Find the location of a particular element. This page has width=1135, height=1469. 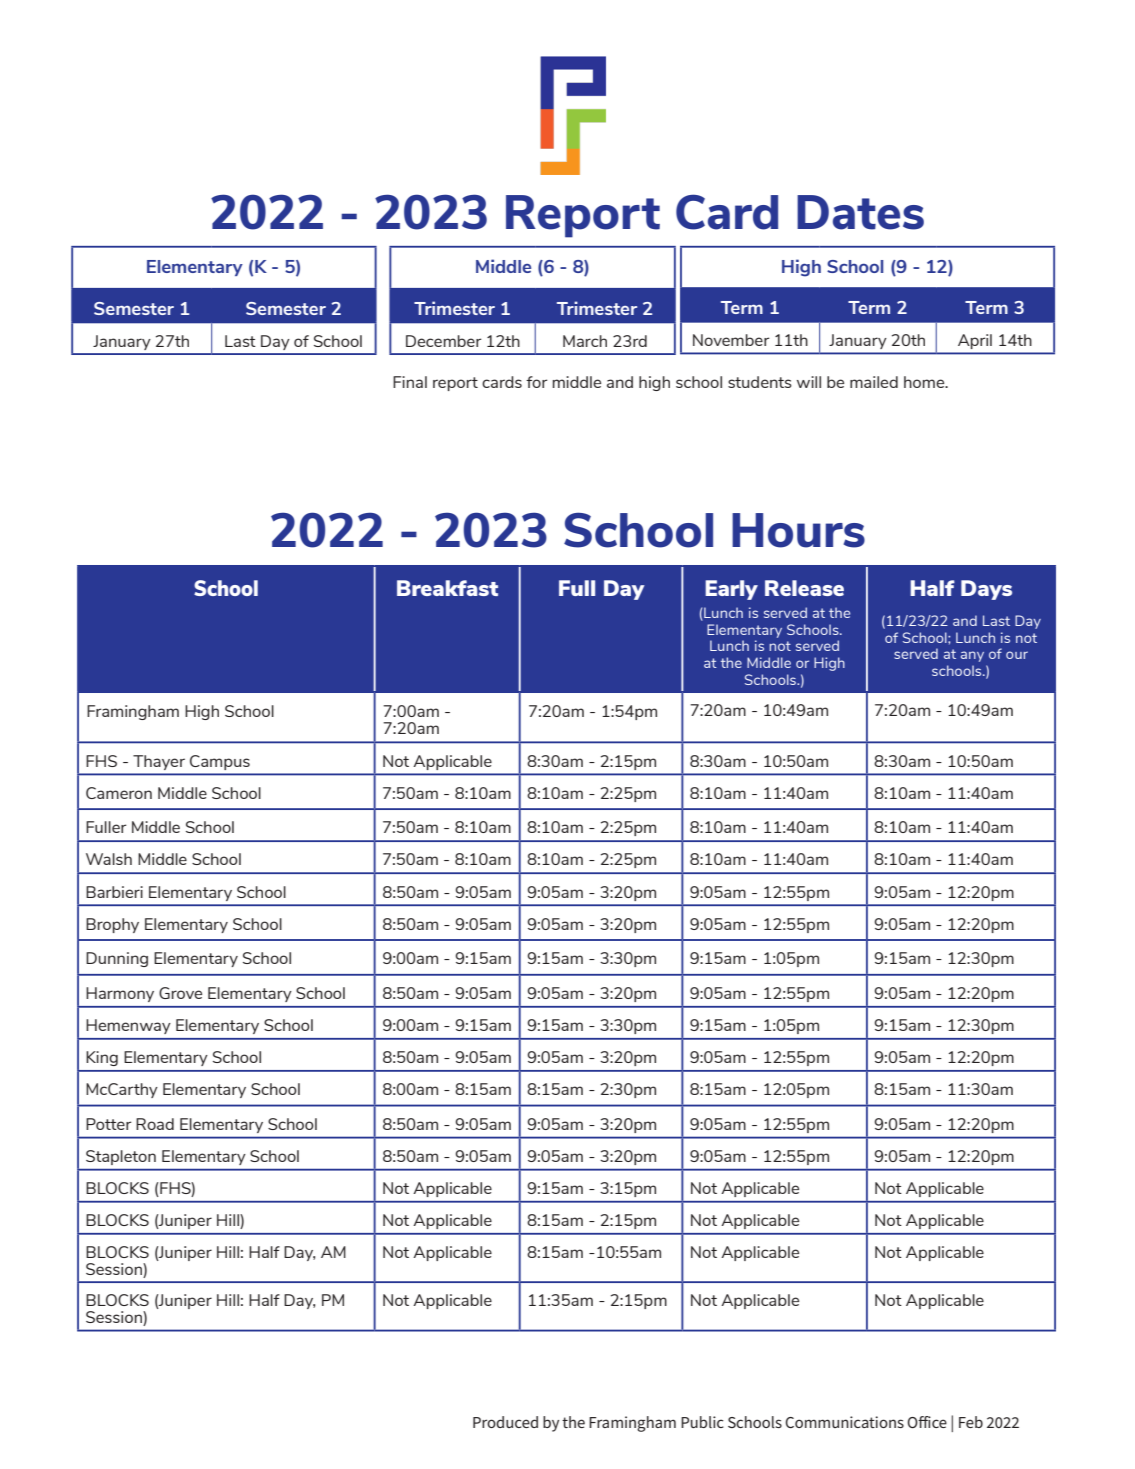

Campus is located at coordinates (220, 762).
